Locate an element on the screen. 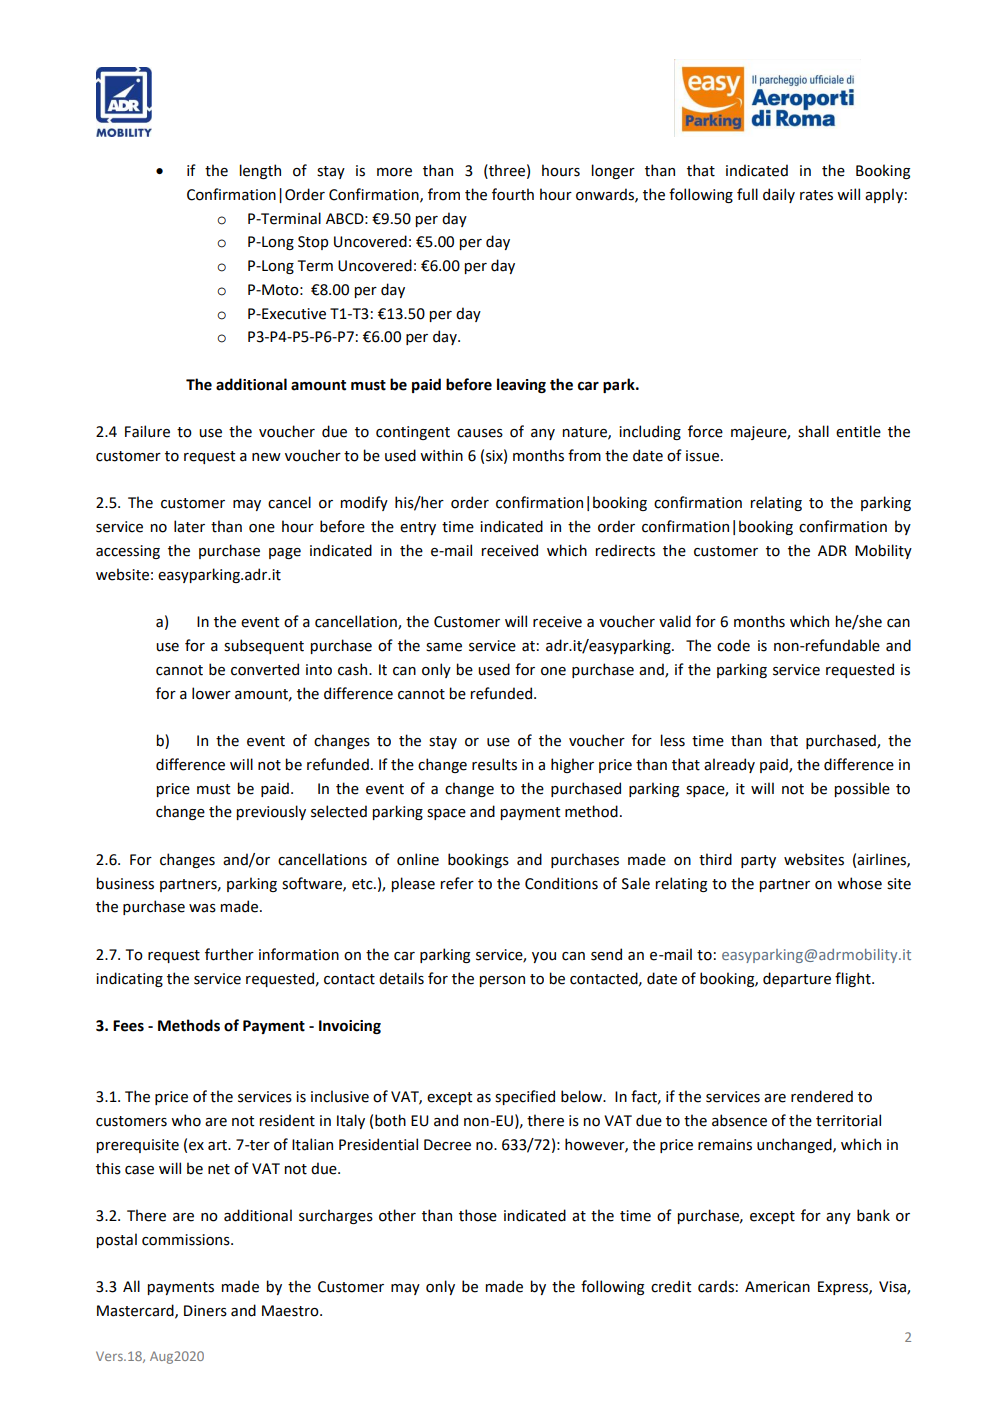 This screenshot has width=1008, height=1425. length is located at coordinates (260, 171).
